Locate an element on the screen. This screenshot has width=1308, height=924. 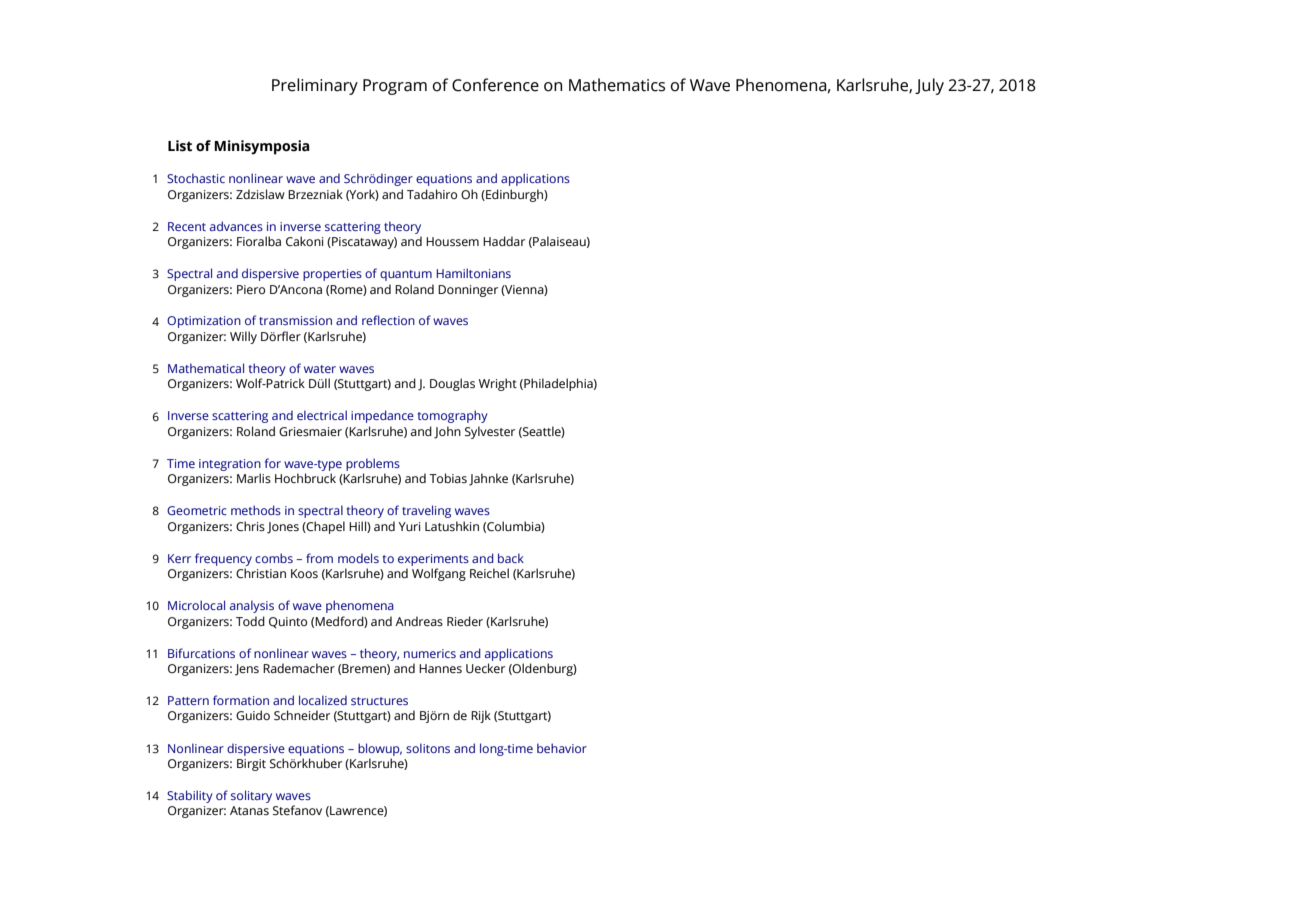
Douglas is located at coordinates (452, 384).
